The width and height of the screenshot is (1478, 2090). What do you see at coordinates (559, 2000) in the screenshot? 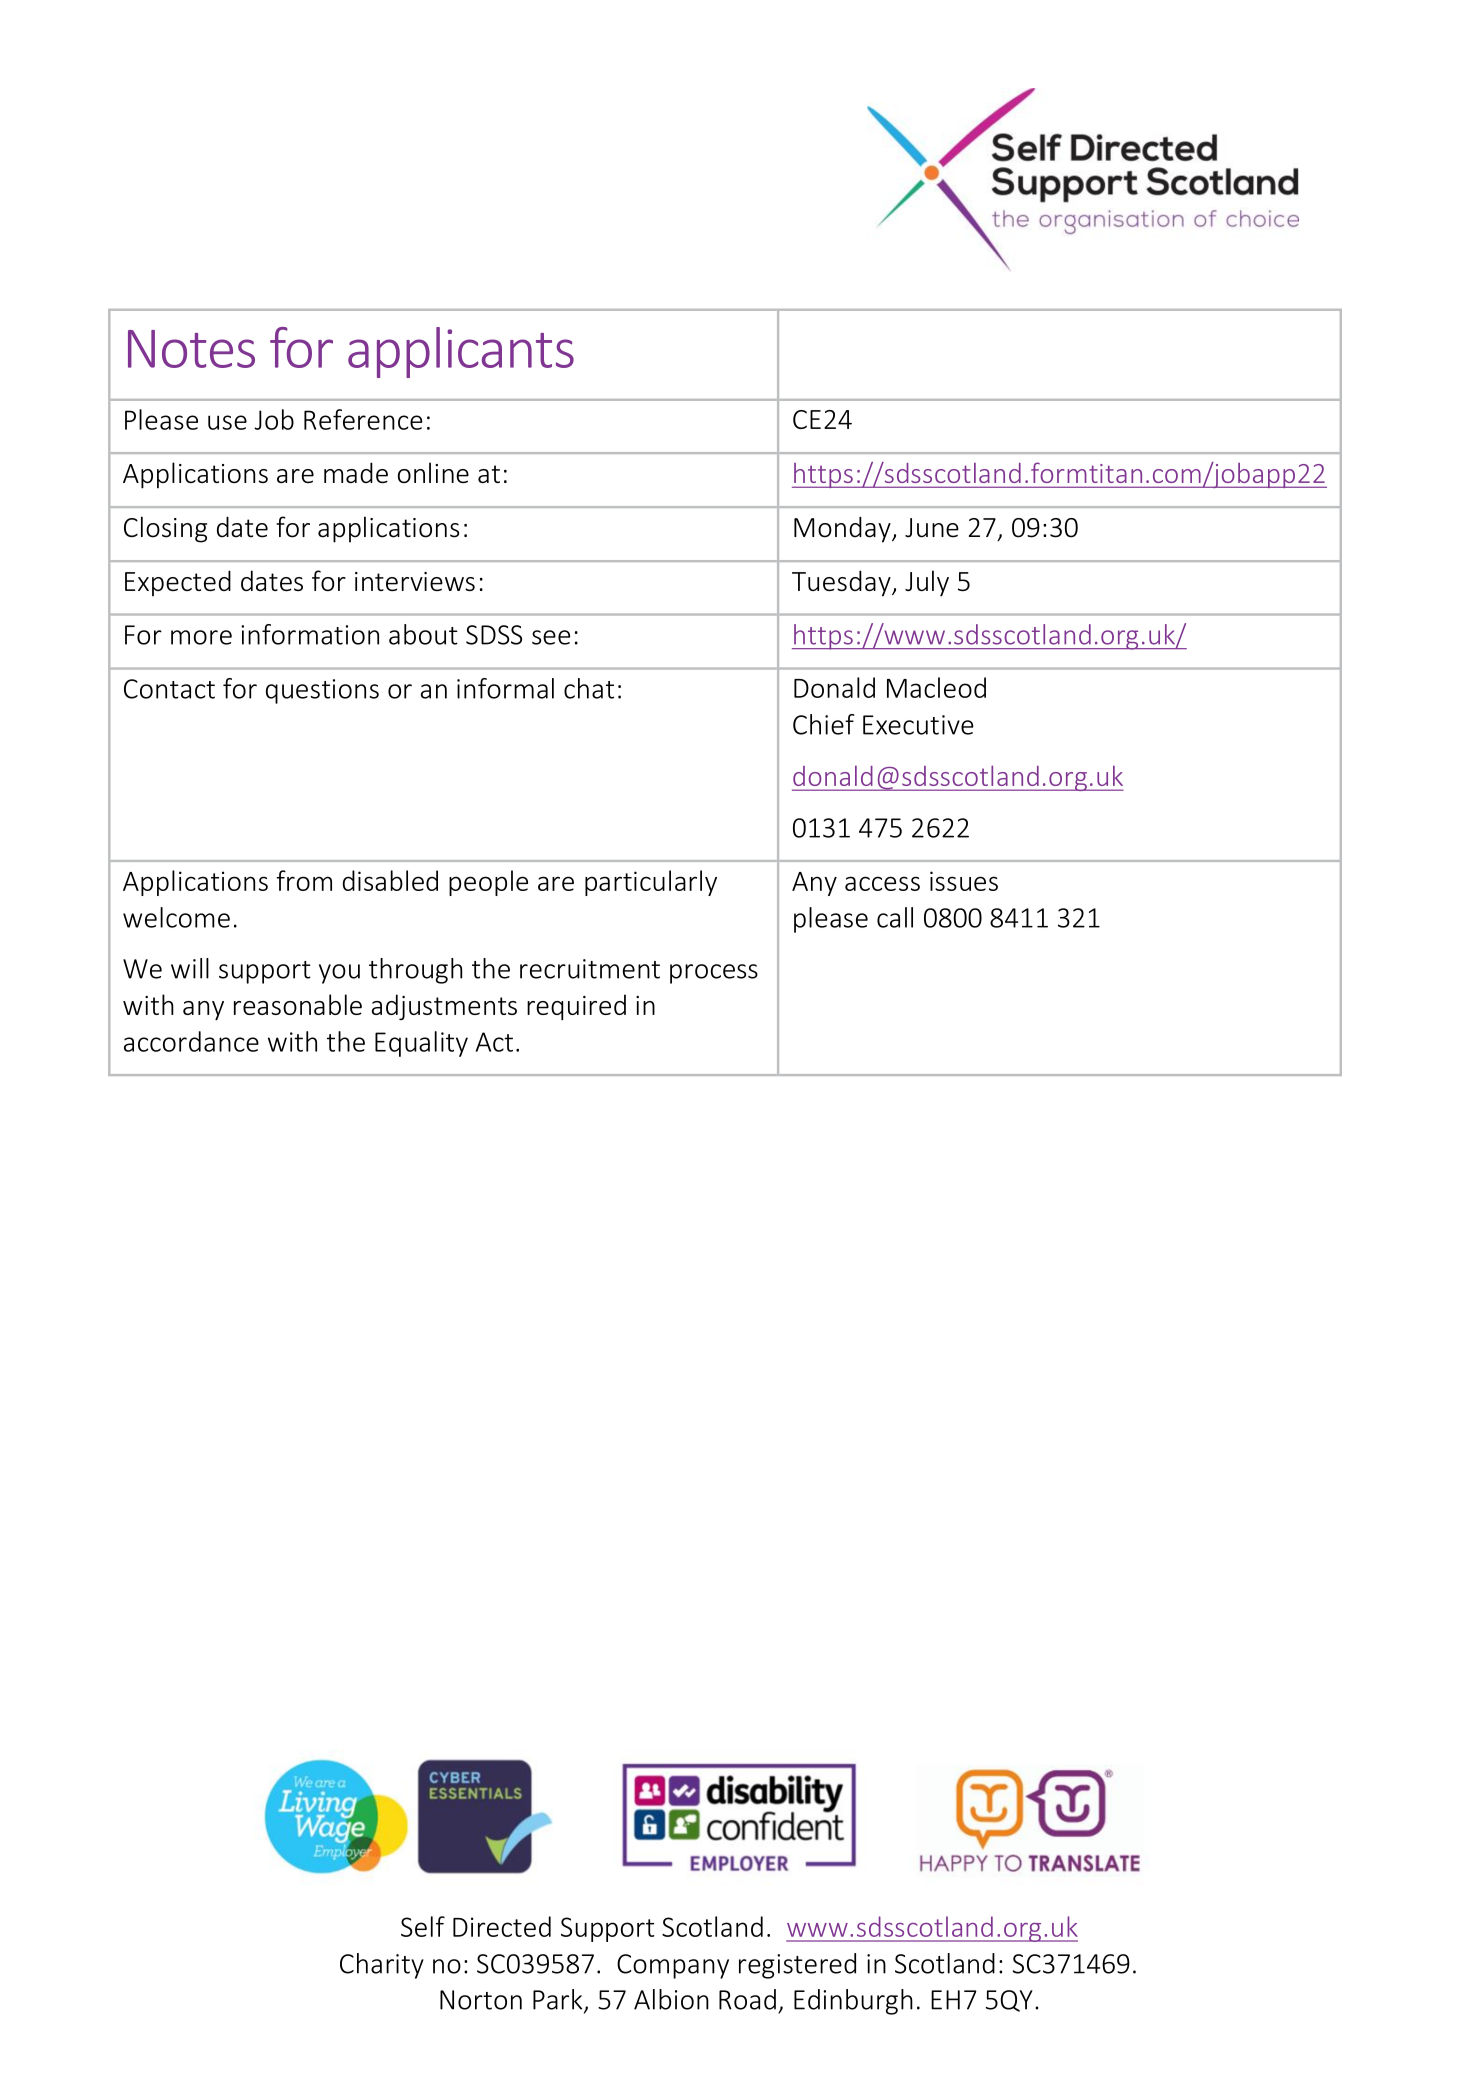
I see `Park` at bounding box center [559, 2000].
